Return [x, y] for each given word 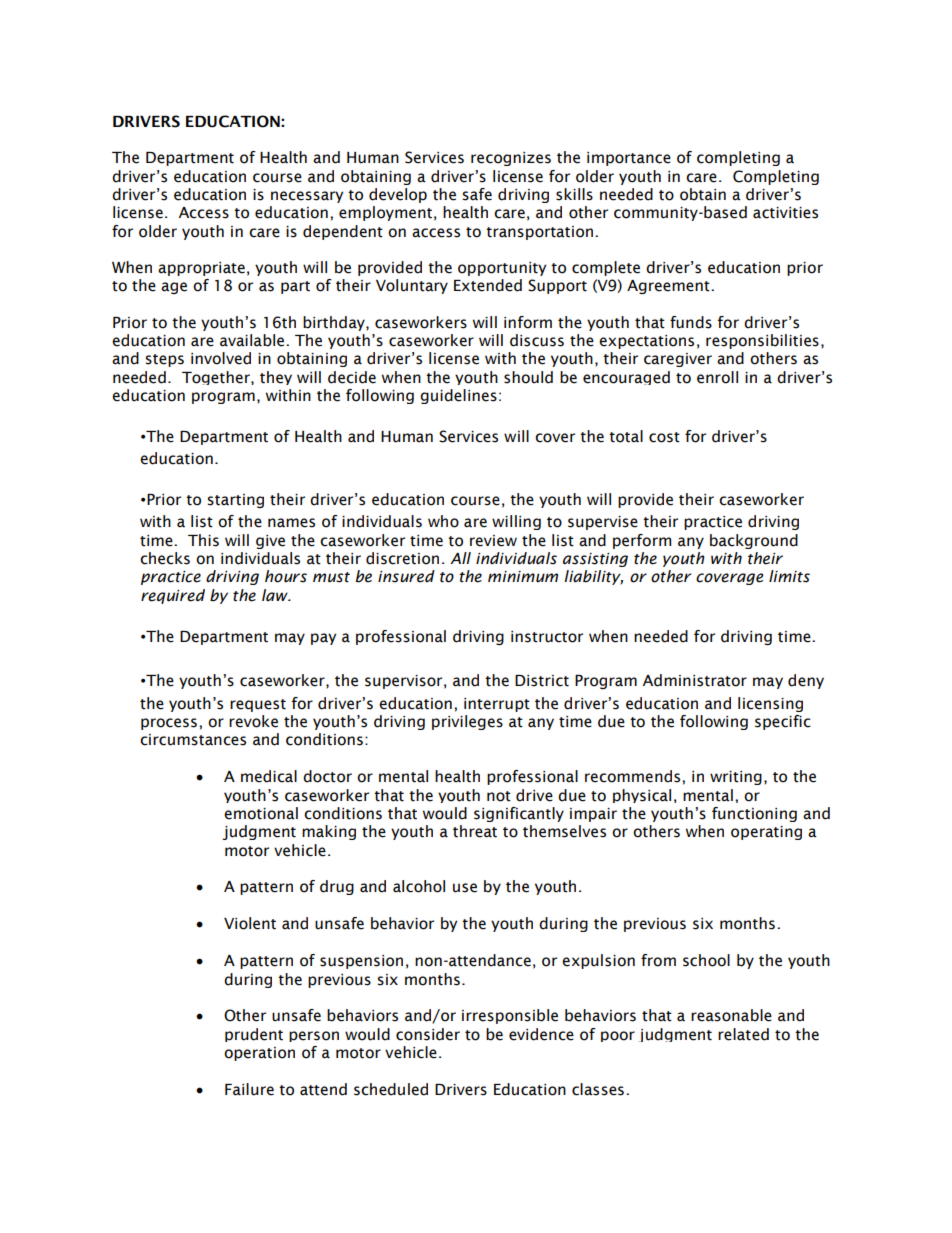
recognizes [511, 159]
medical [269, 776]
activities [785, 213]
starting [235, 501]
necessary [307, 197]
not [499, 796]
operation [259, 1054]
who [443, 521]
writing [736, 778]
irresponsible [510, 1016]
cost [664, 437]
